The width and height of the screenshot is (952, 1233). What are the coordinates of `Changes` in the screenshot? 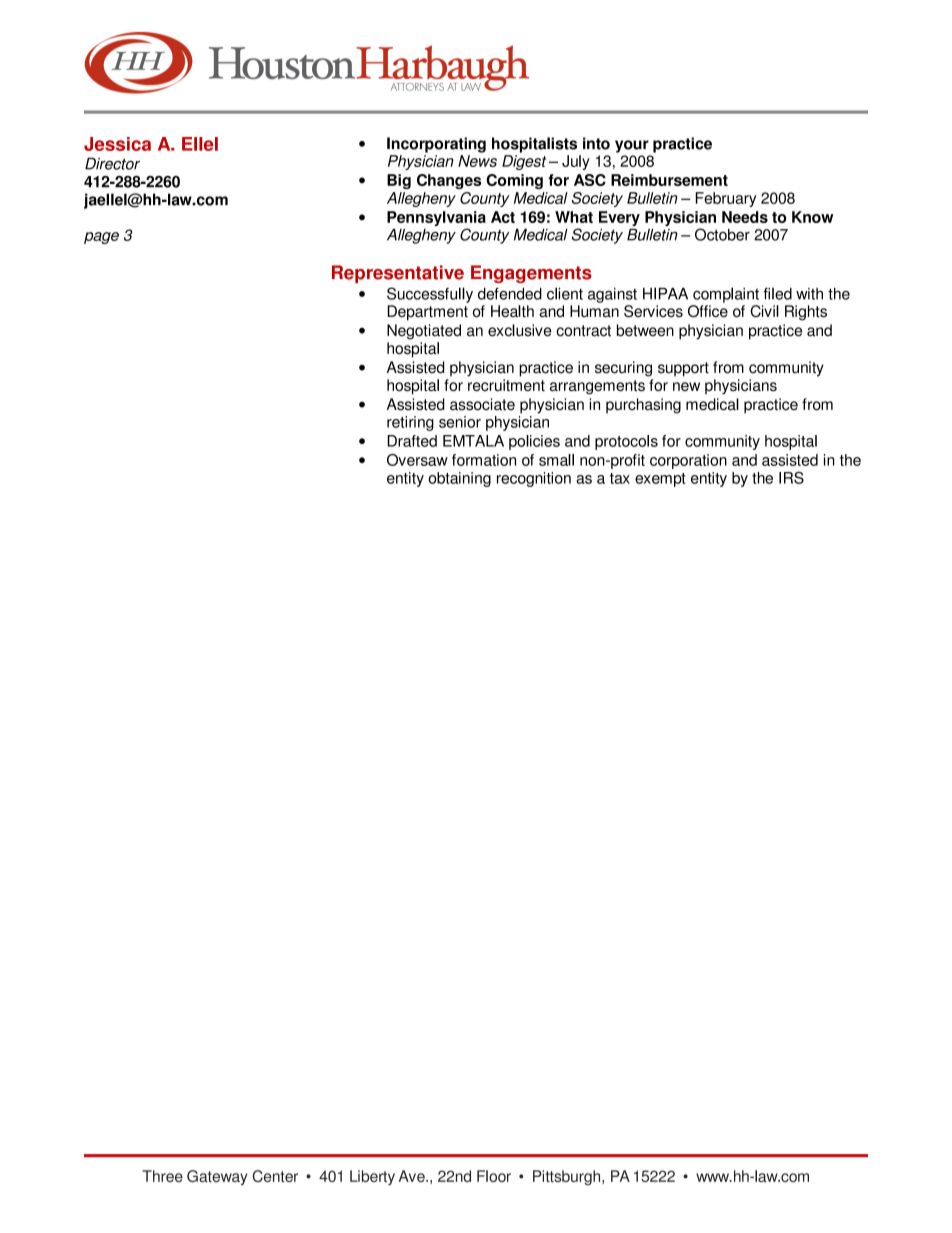 It's located at (449, 181).
